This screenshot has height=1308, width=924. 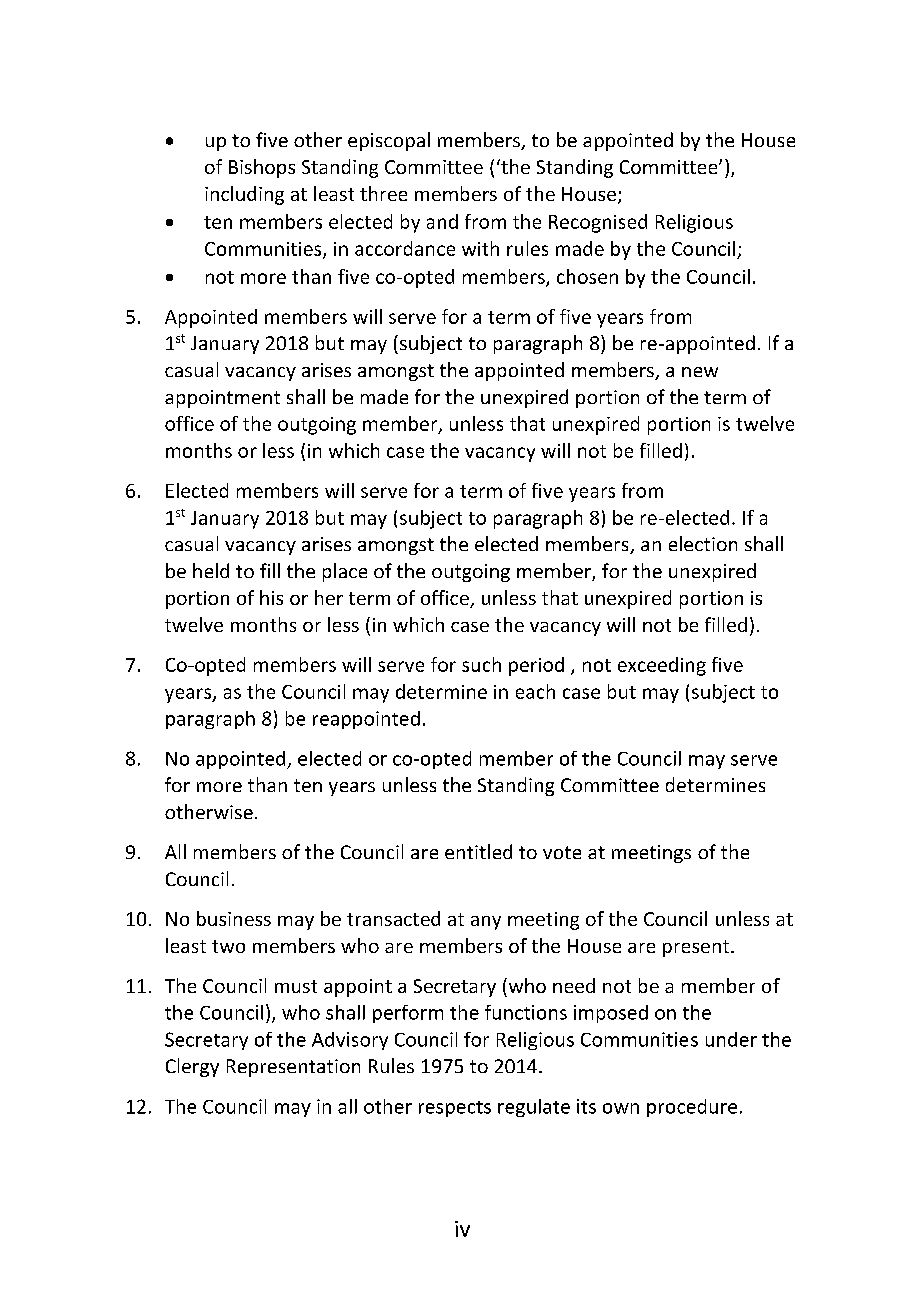 What do you see at coordinates (481, 664) in the screenshot?
I see `such` at bounding box center [481, 664].
